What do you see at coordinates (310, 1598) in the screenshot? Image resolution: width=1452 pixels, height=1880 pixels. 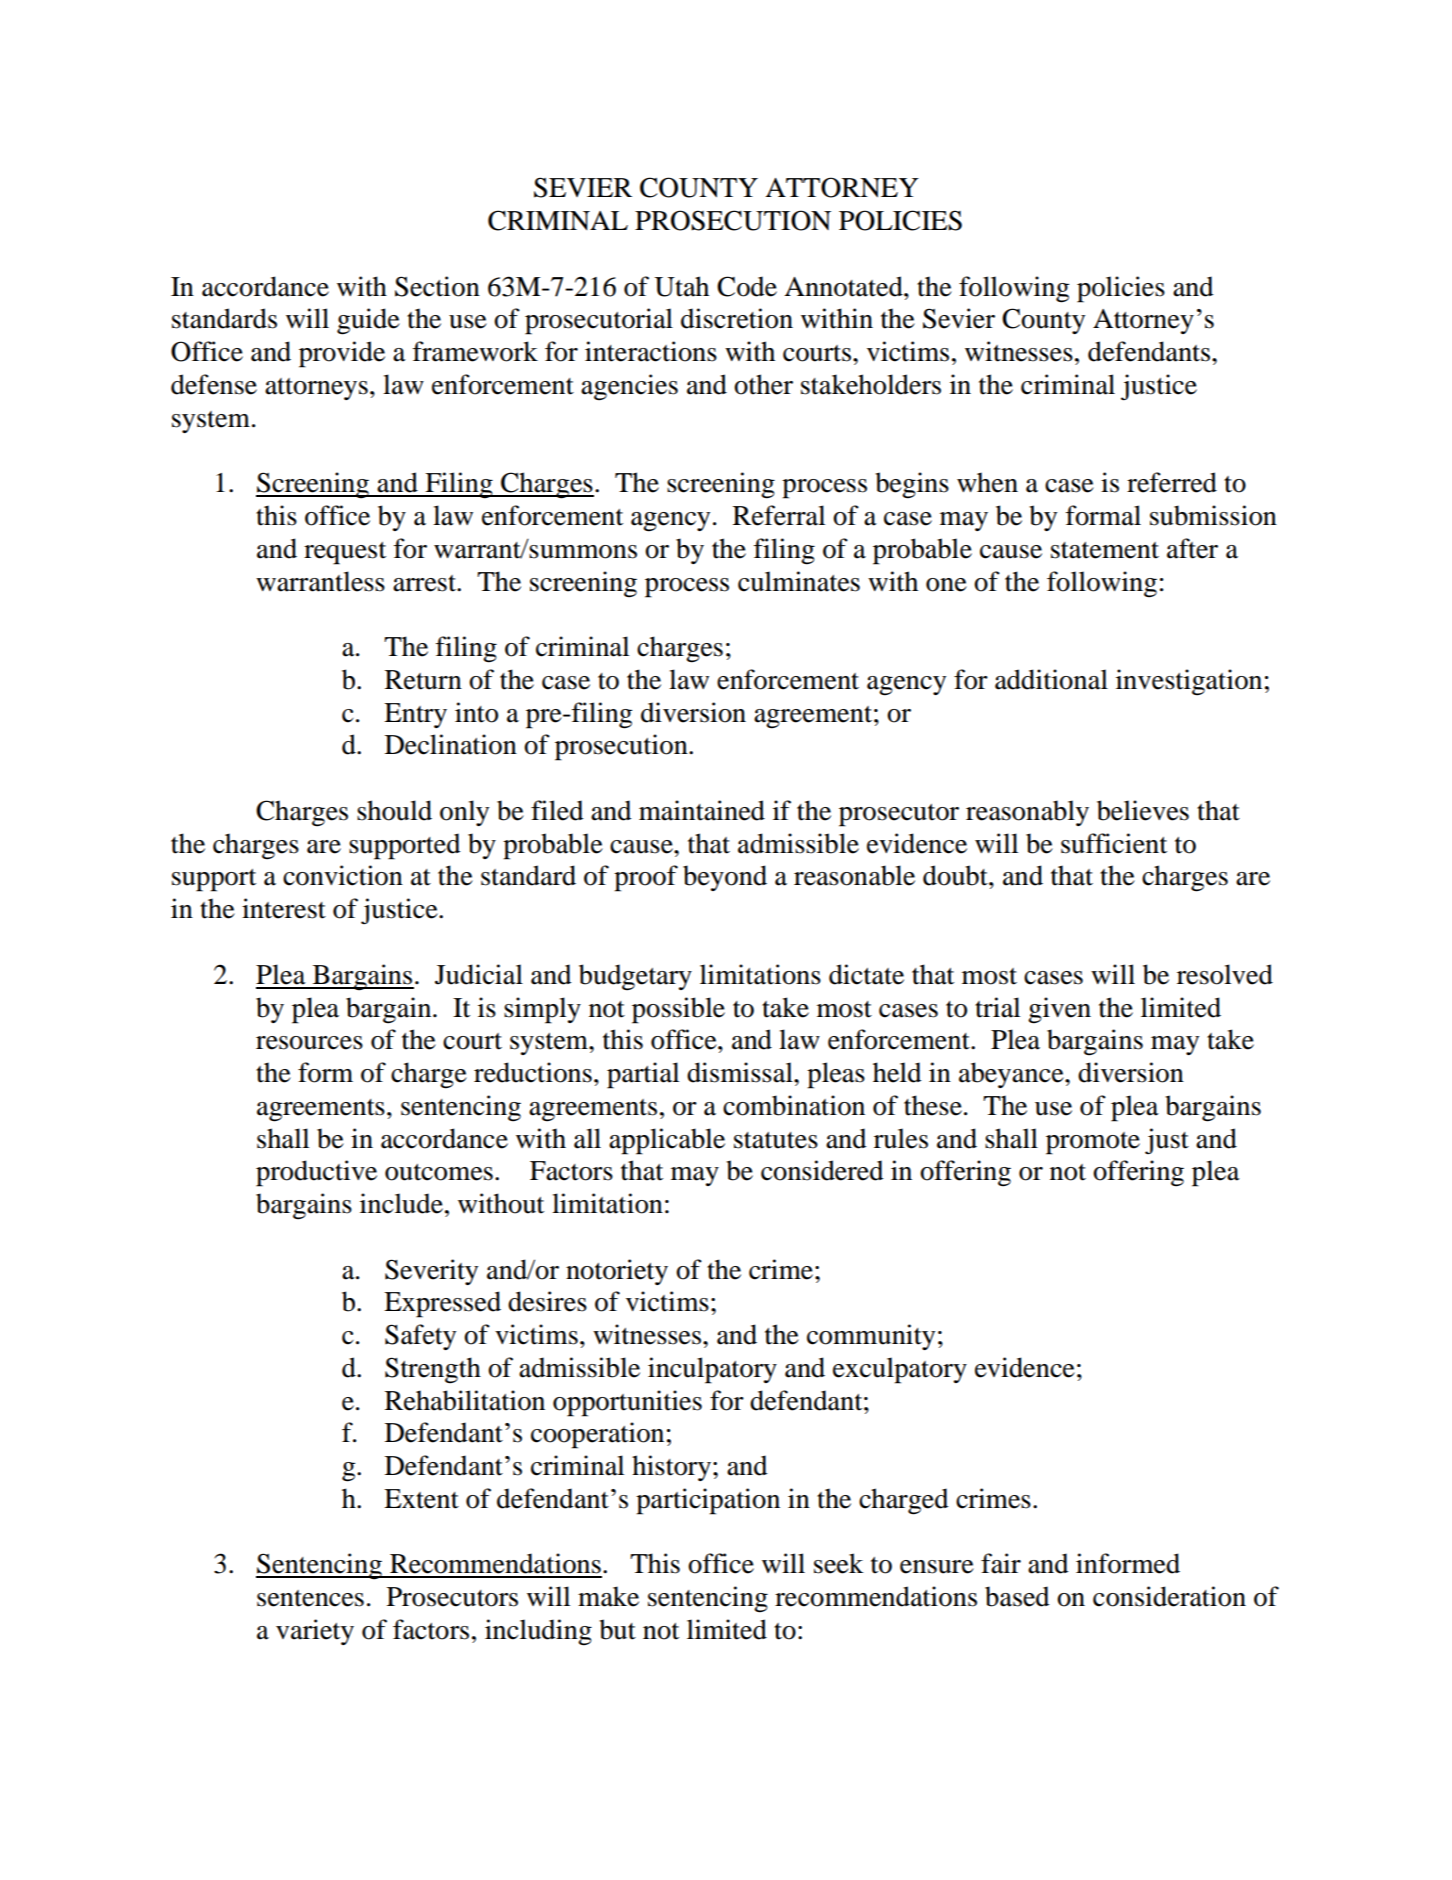 I see `sentences` at bounding box center [310, 1598].
